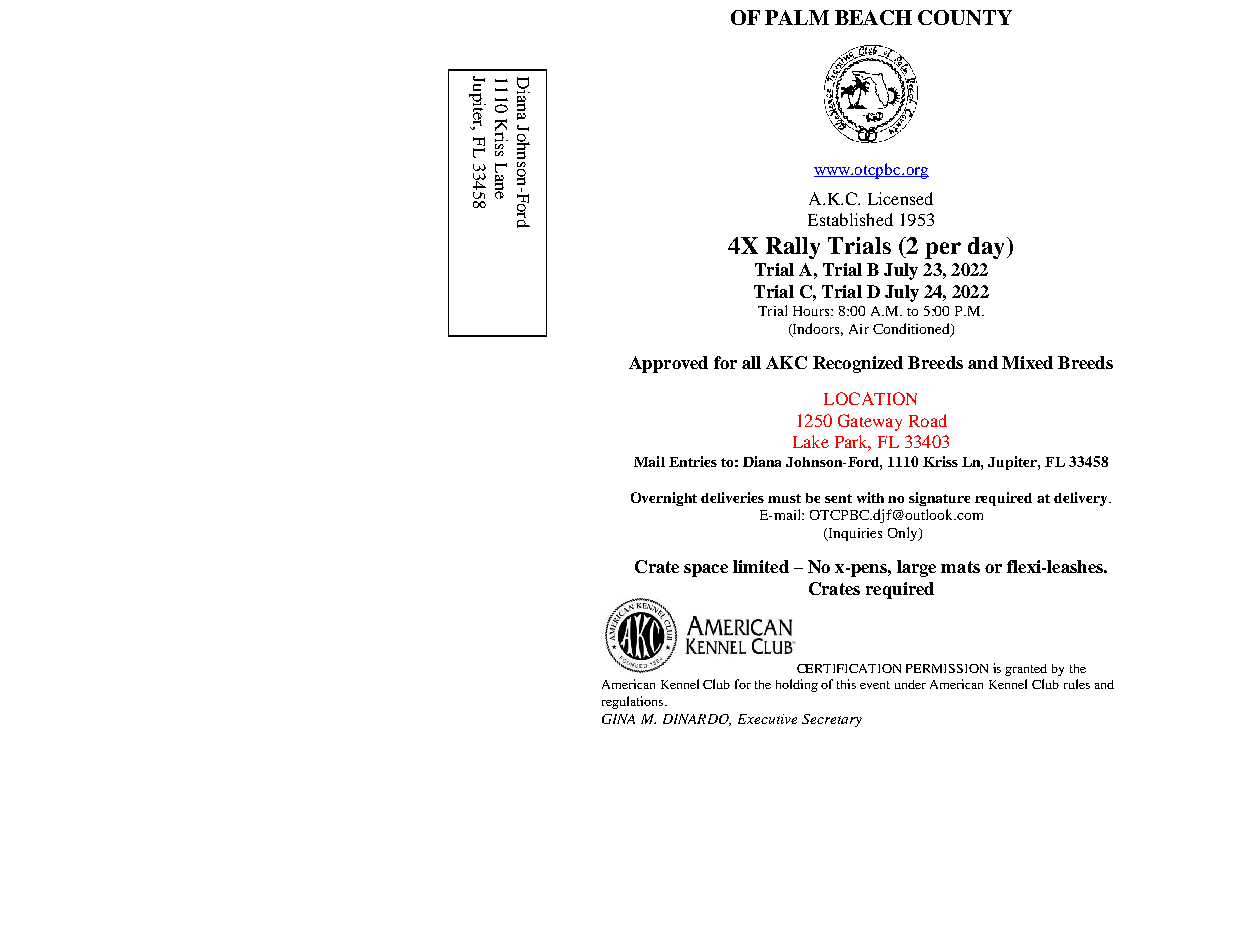  Describe the element at coordinates (965, 17) in the document. I see `COUNTY` at that location.
